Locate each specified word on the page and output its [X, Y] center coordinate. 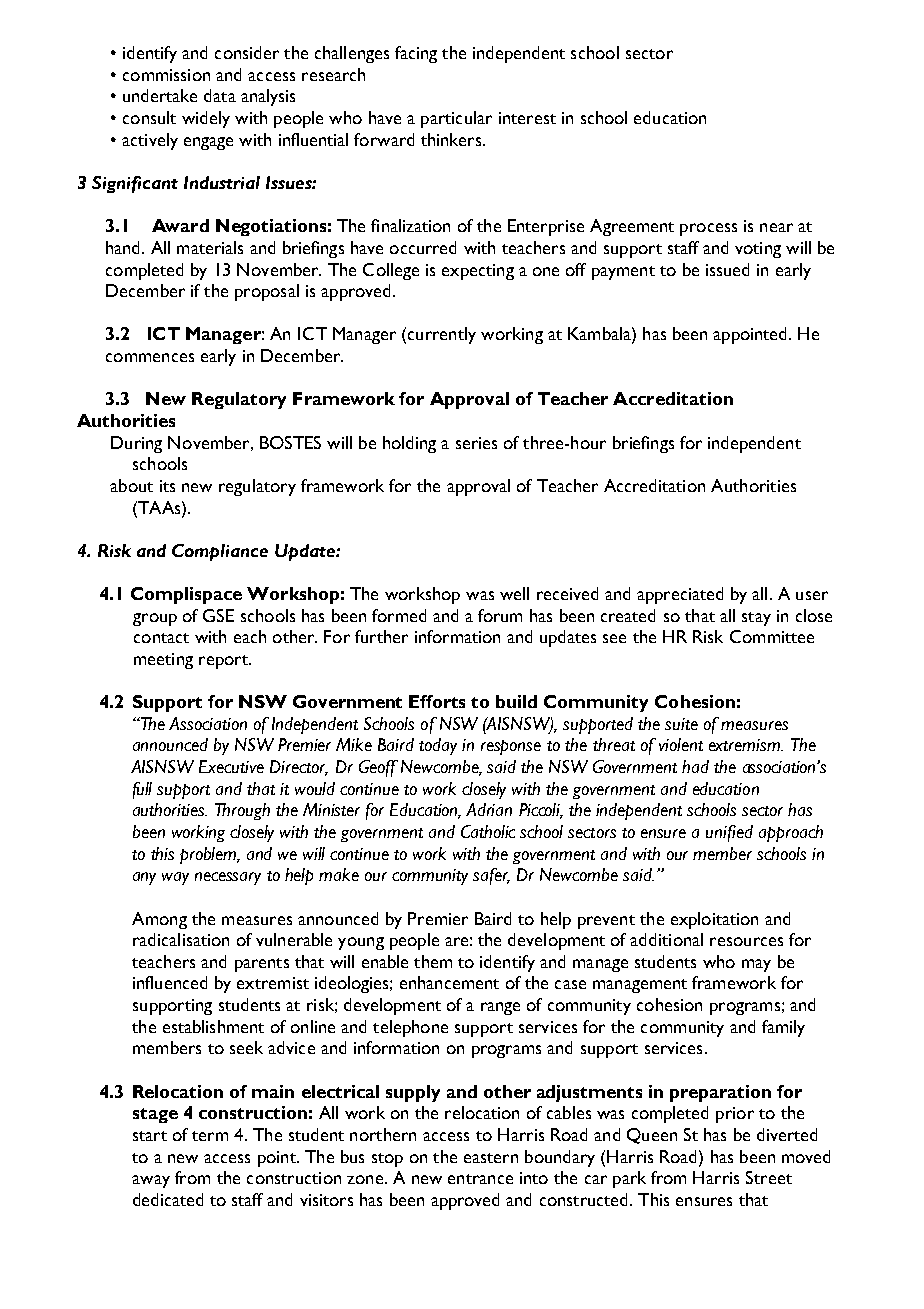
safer [491, 876]
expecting [478, 272]
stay [756, 619]
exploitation [714, 920]
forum [500, 615]
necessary [228, 878]
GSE [218, 615]
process [708, 229]
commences [150, 357]
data [220, 95]
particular [456, 119]
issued [727, 269]
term [210, 1136]
